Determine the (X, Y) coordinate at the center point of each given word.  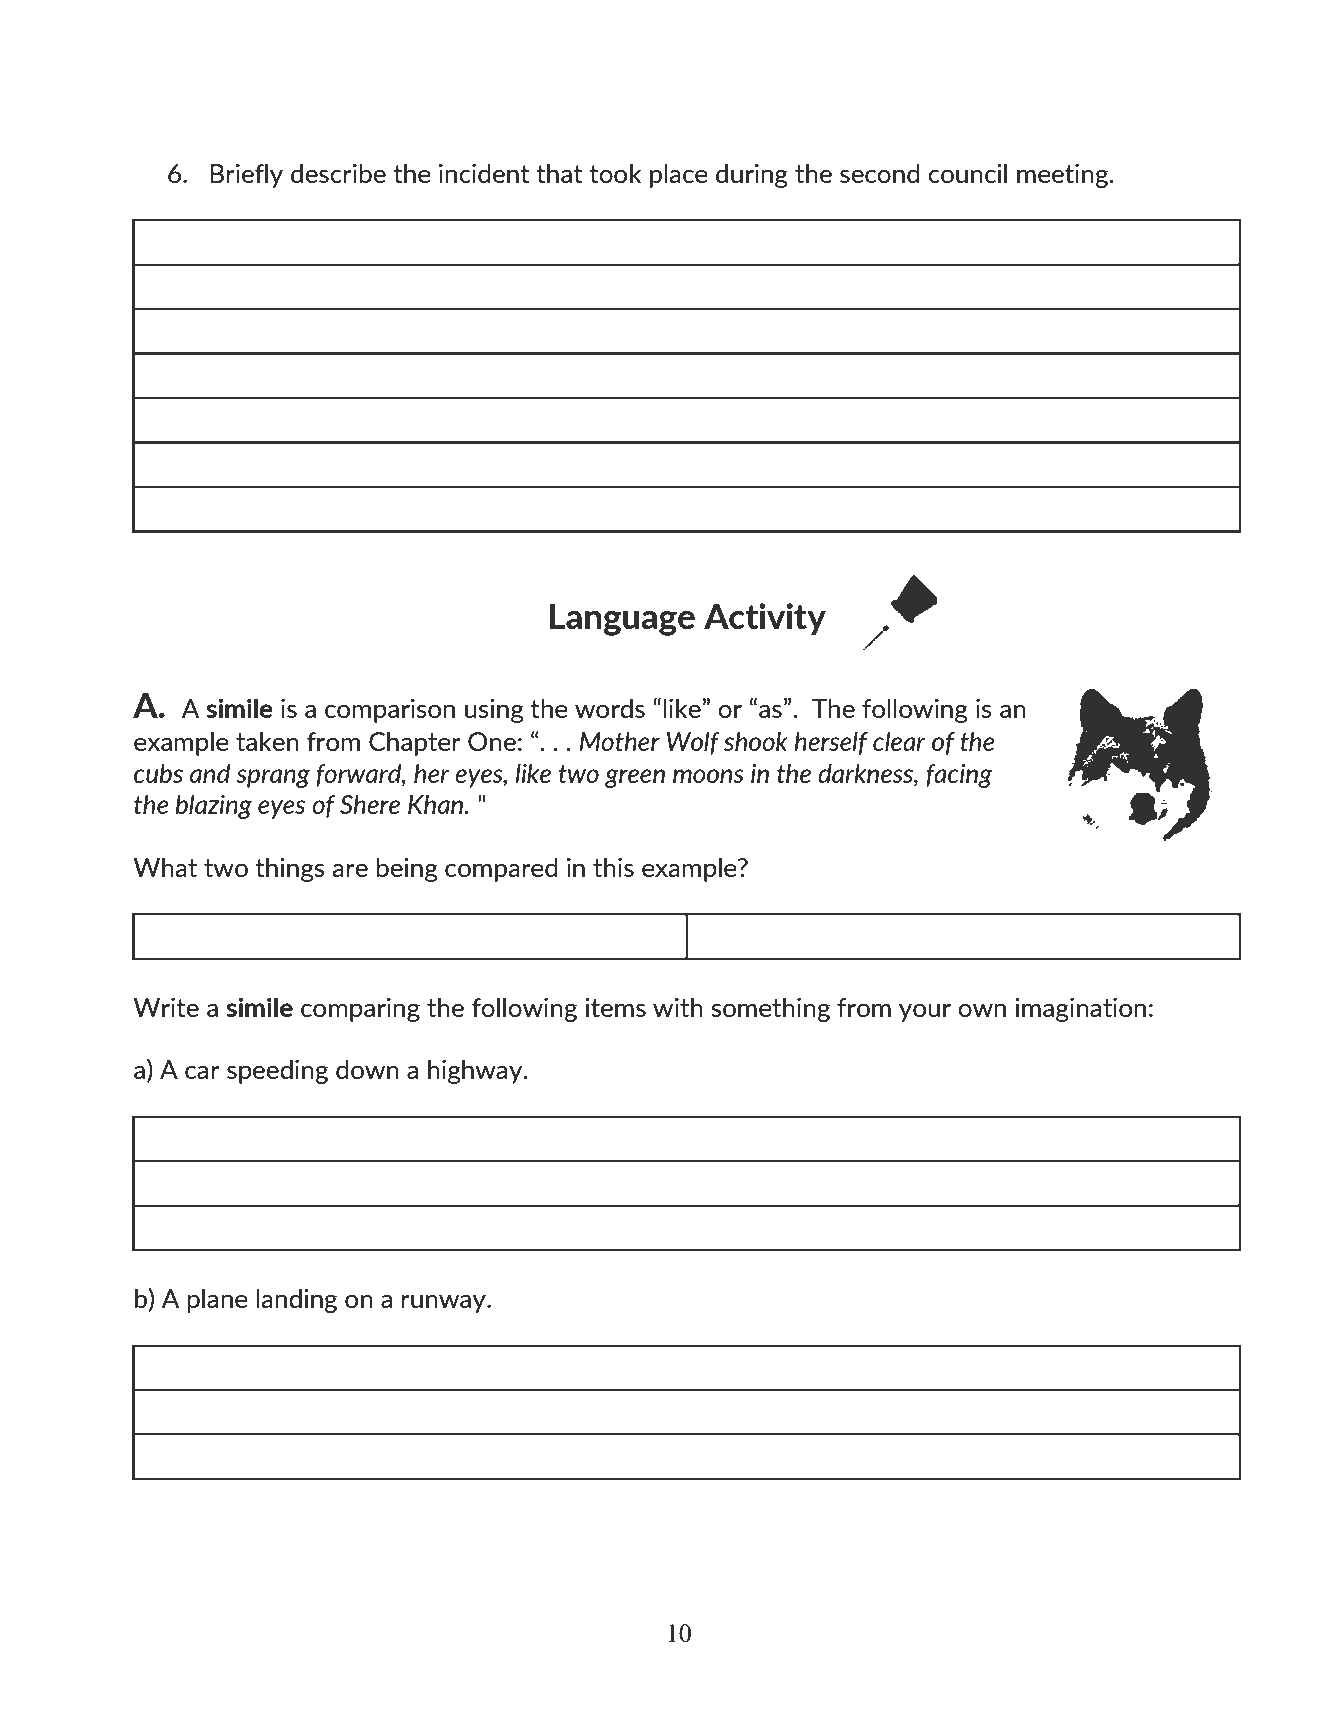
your (925, 1013)
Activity (765, 619)
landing (296, 1300)
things (290, 869)
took (616, 173)
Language (622, 620)
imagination (1080, 1010)
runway (444, 1304)
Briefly (246, 175)
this (613, 867)
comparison (390, 711)
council (967, 173)
